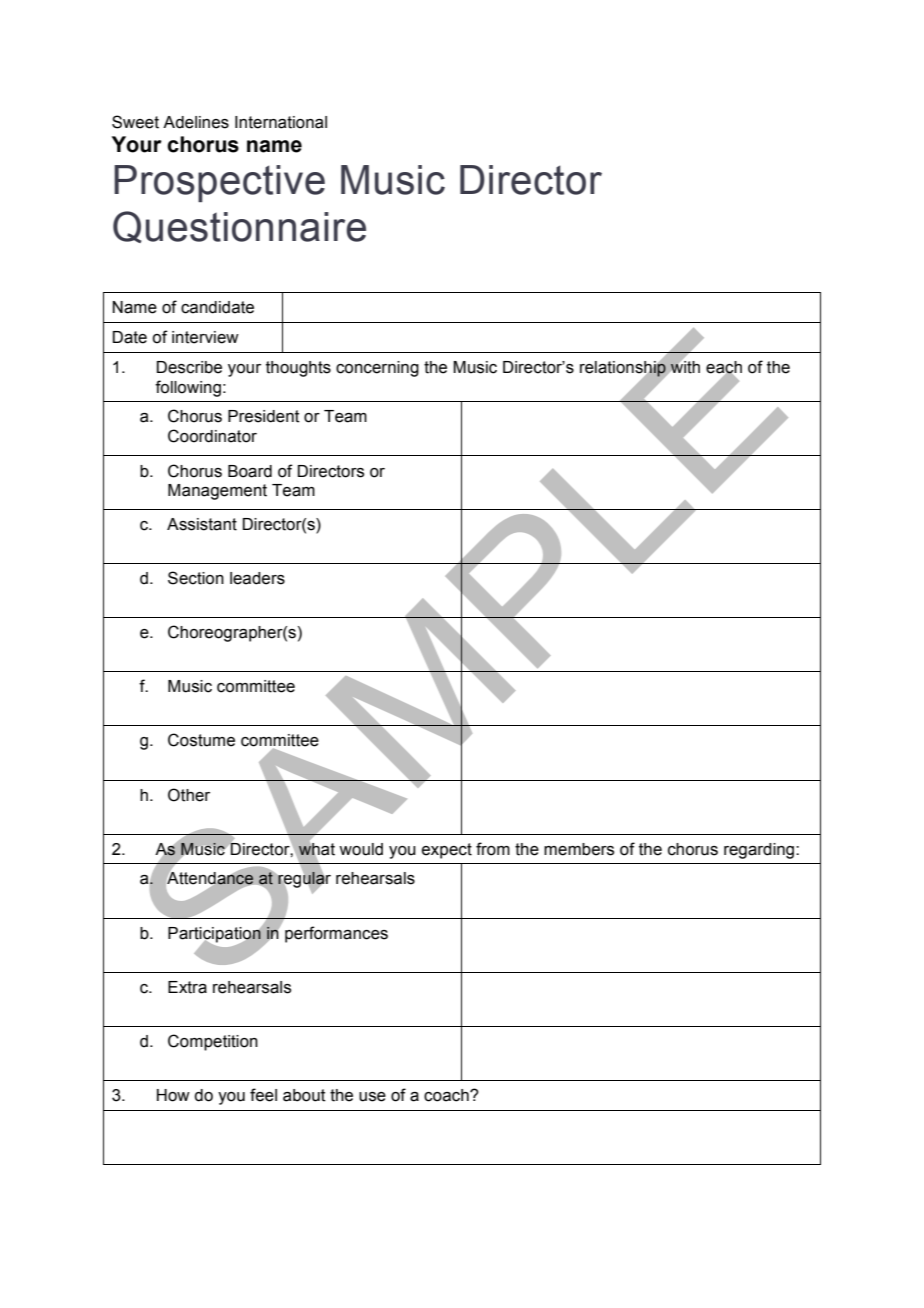 This document has width=924, height=1308. I want to click on Section, so click(196, 578).
